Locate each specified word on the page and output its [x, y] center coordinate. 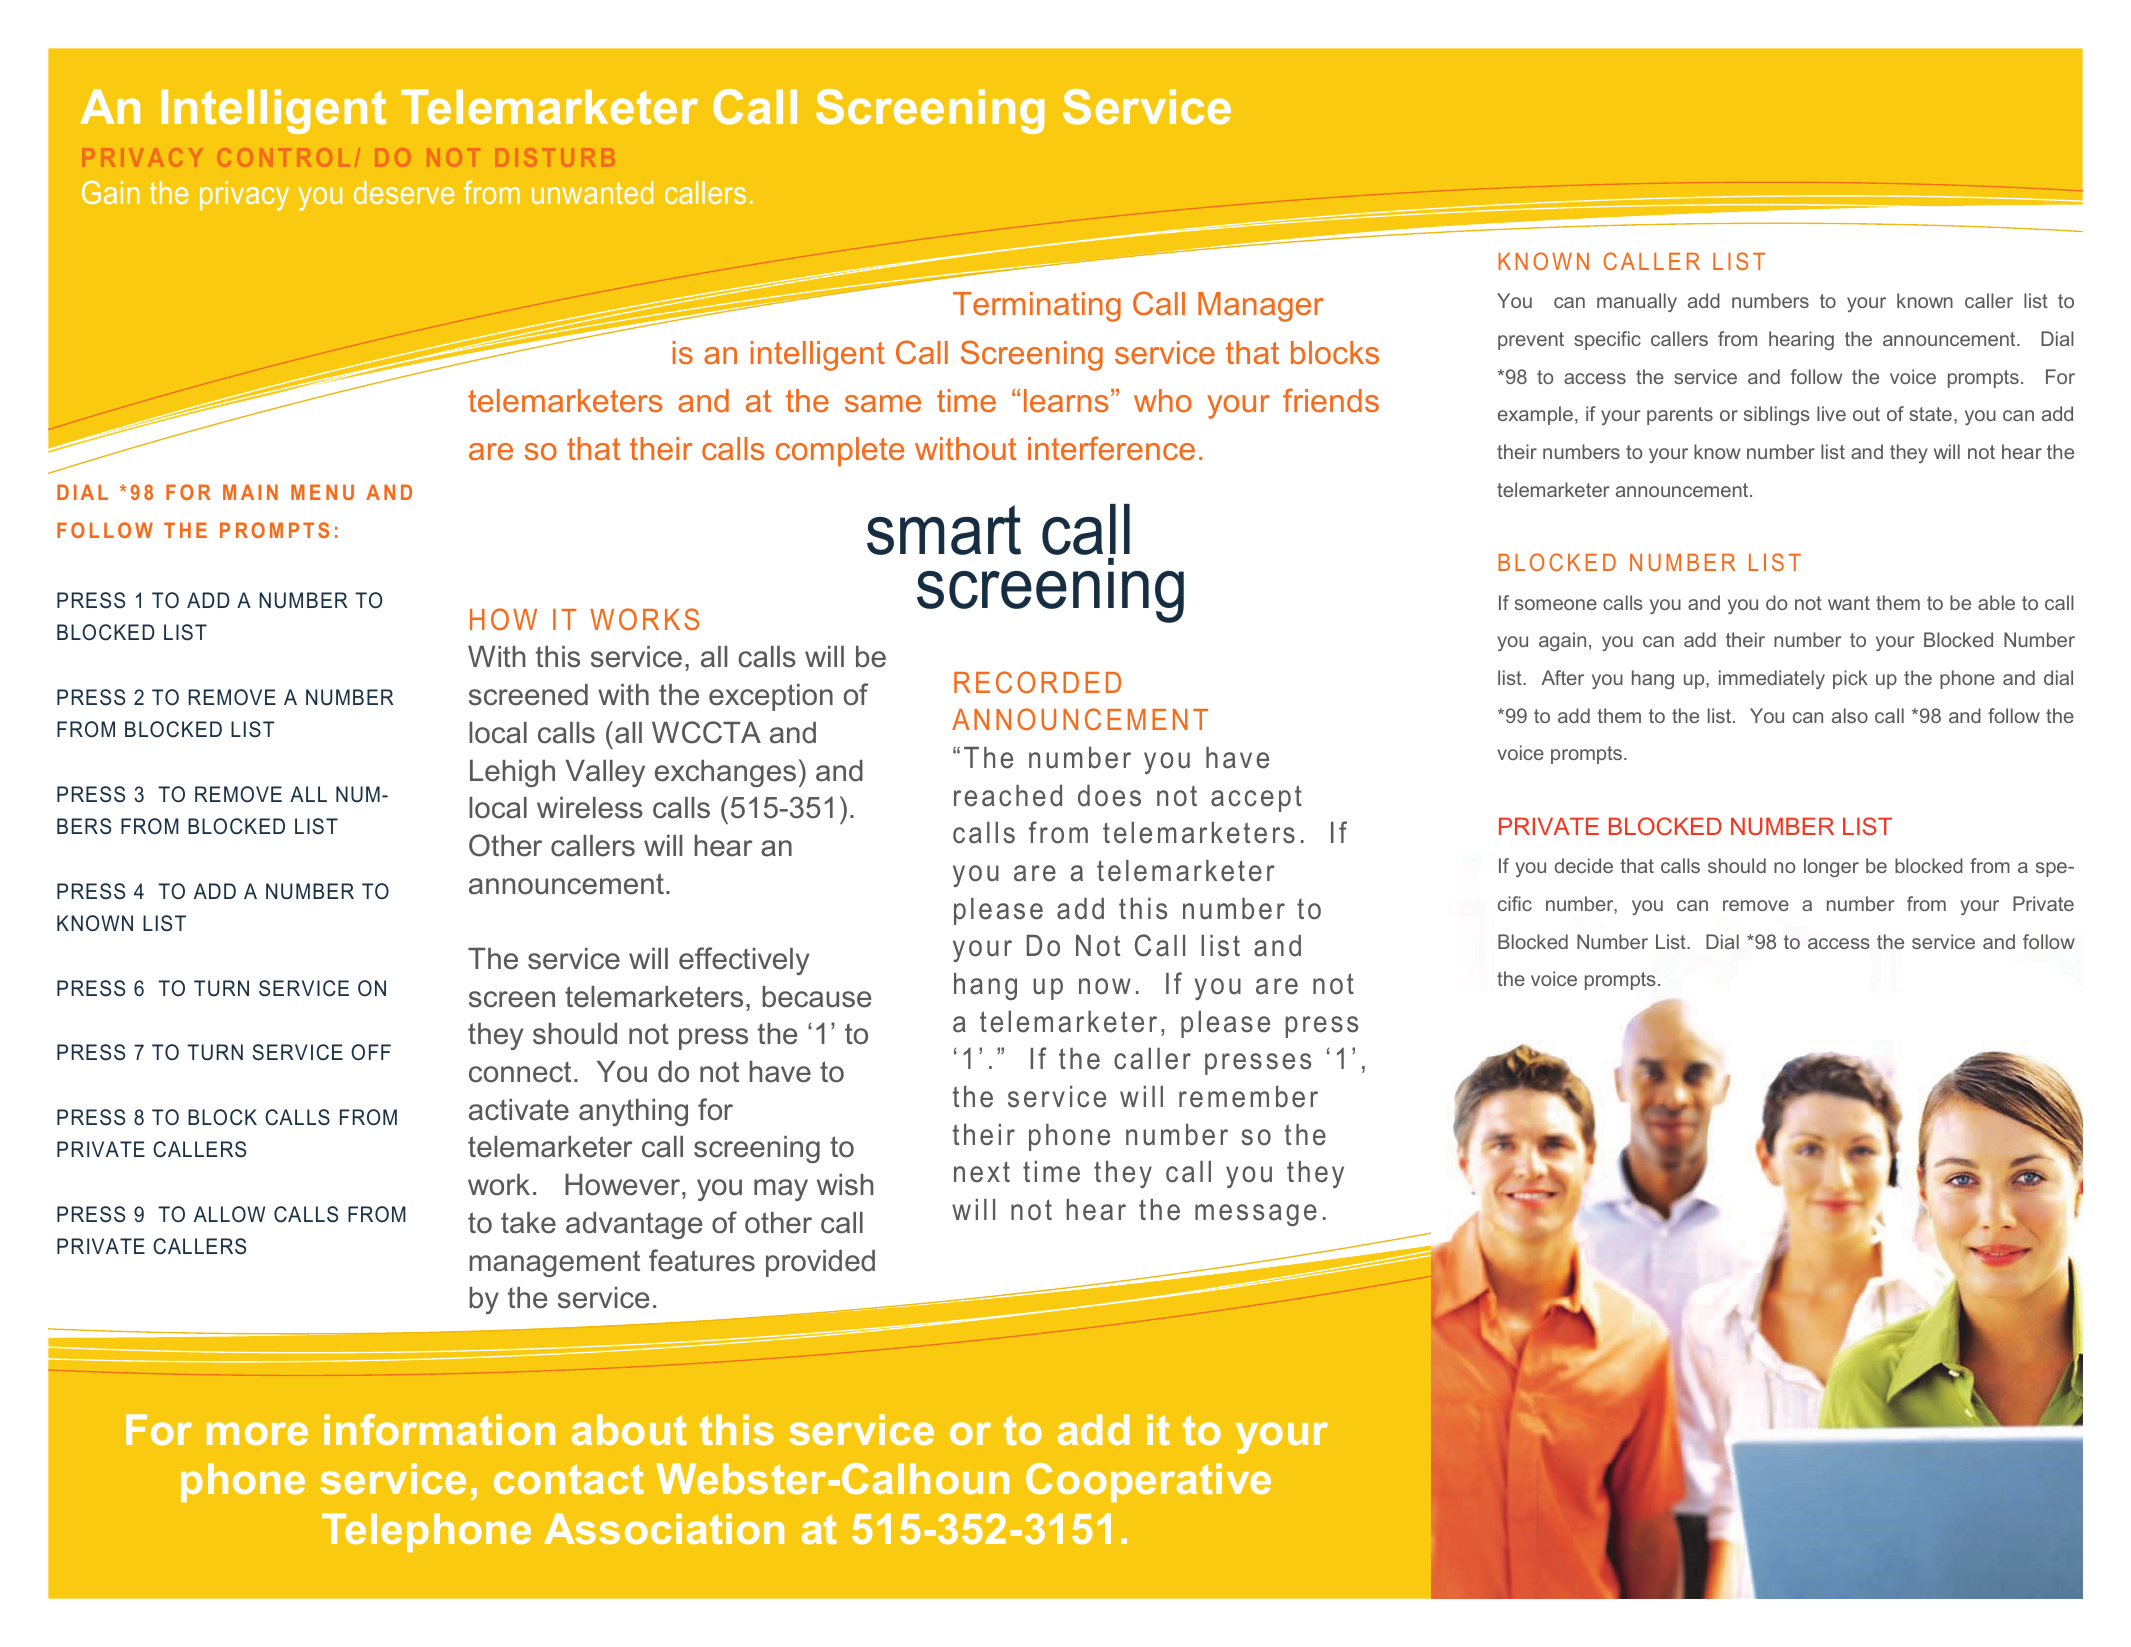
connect [520, 1072]
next [982, 1172]
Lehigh [512, 773]
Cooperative [1148, 1482]
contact [569, 1479]
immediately [1772, 679]
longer [1831, 867]
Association [664, 1528]
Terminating [1037, 307]
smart [944, 530]
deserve [404, 192]
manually [1637, 302]
